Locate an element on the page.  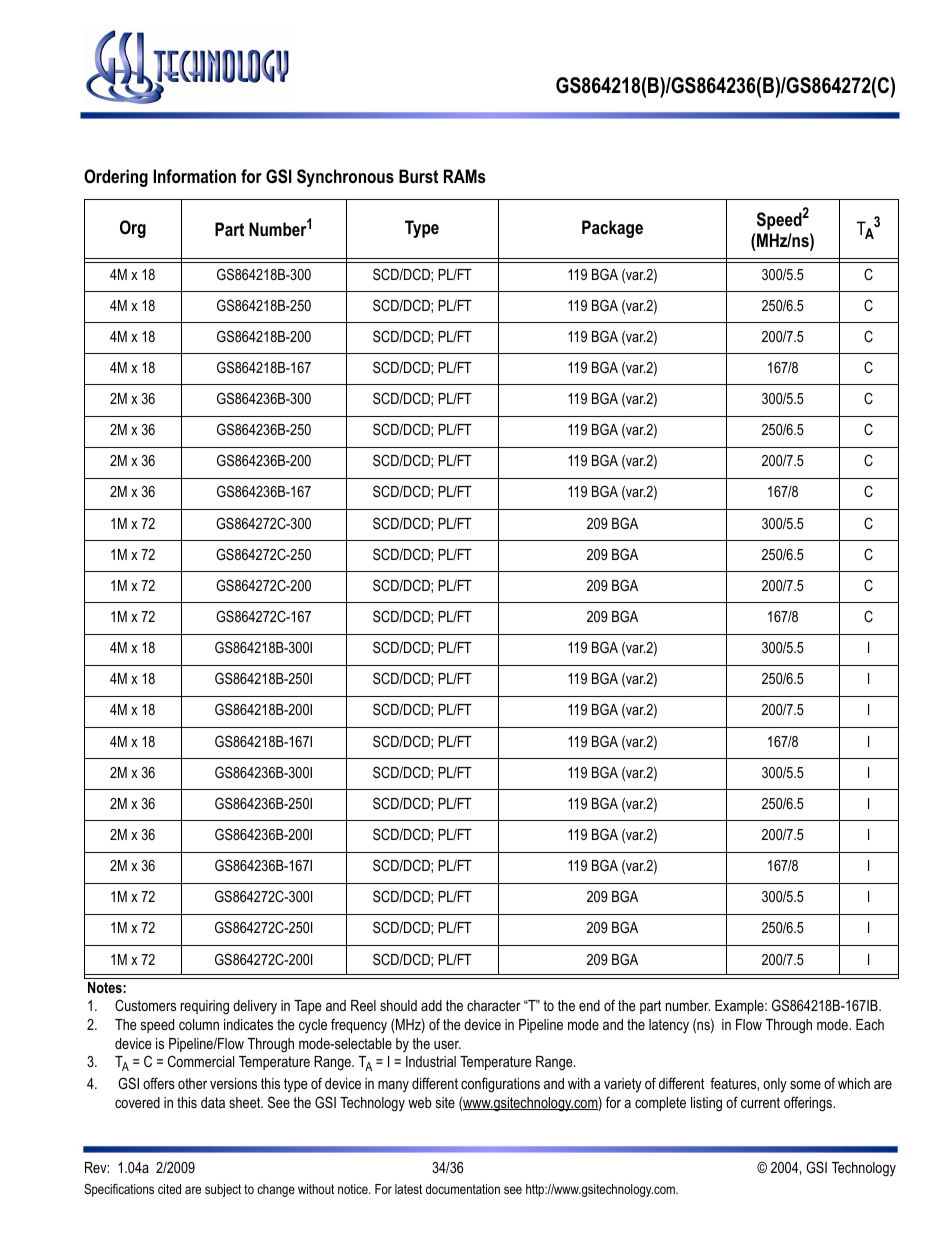
requiring is located at coordinates (205, 1007).
